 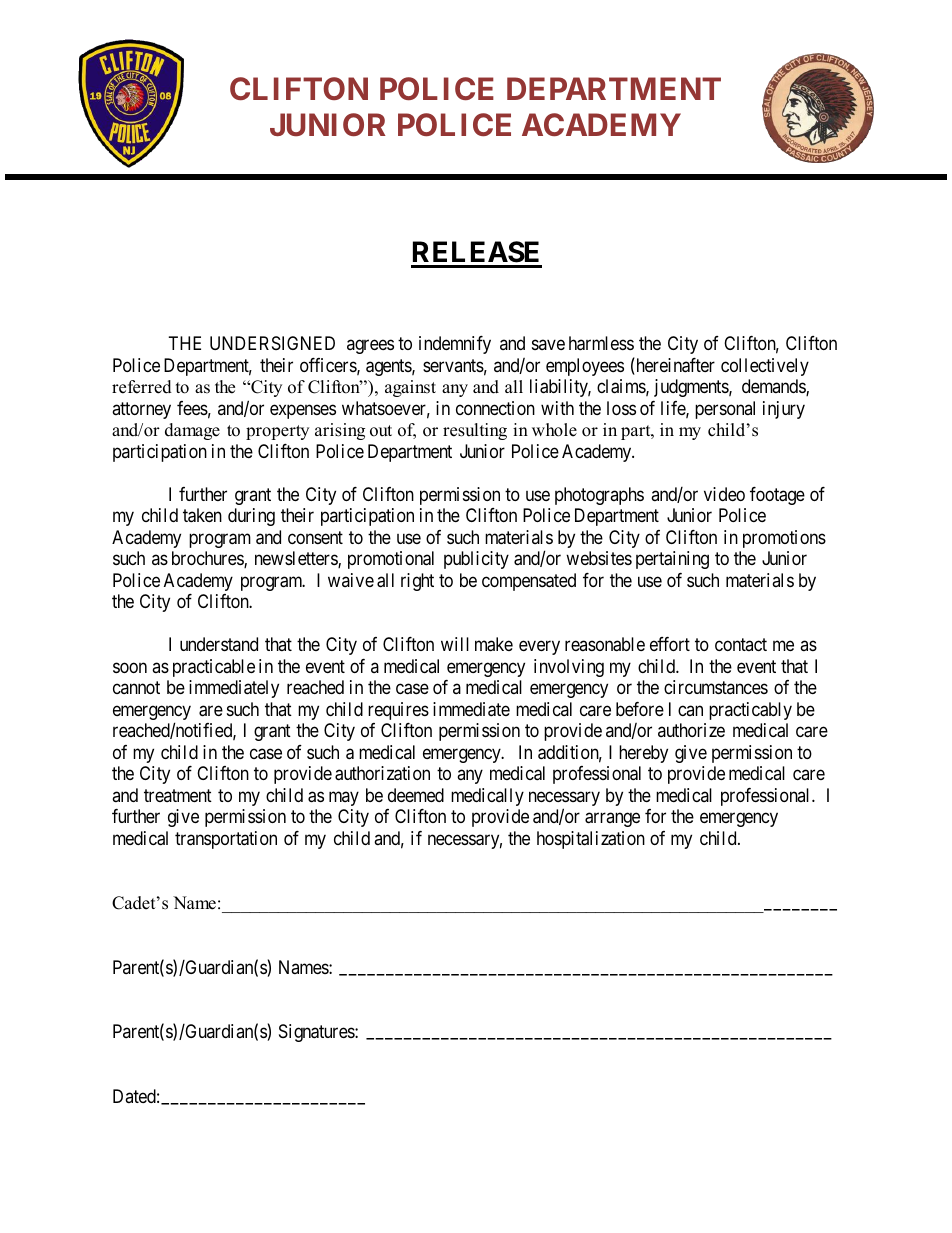 What do you see at coordinates (226, 840) in the image?
I see `transportation` at bounding box center [226, 840].
